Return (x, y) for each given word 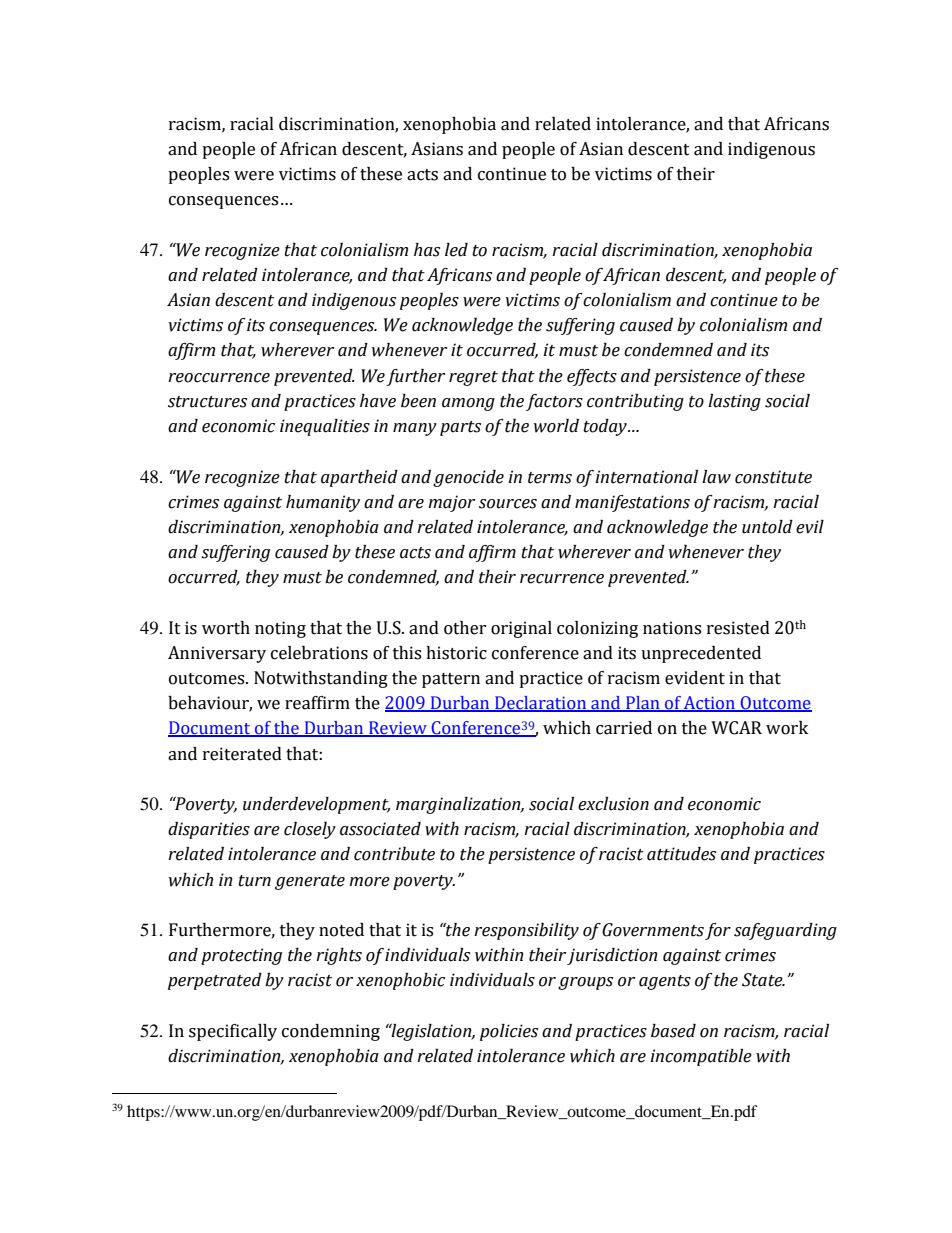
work (787, 728)
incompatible (701, 1057)
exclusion (613, 804)
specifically (233, 1032)
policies (509, 1032)
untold (767, 527)
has (427, 250)
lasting (734, 402)
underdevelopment (316, 805)
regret (473, 378)
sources (508, 504)
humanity (323, 503)
